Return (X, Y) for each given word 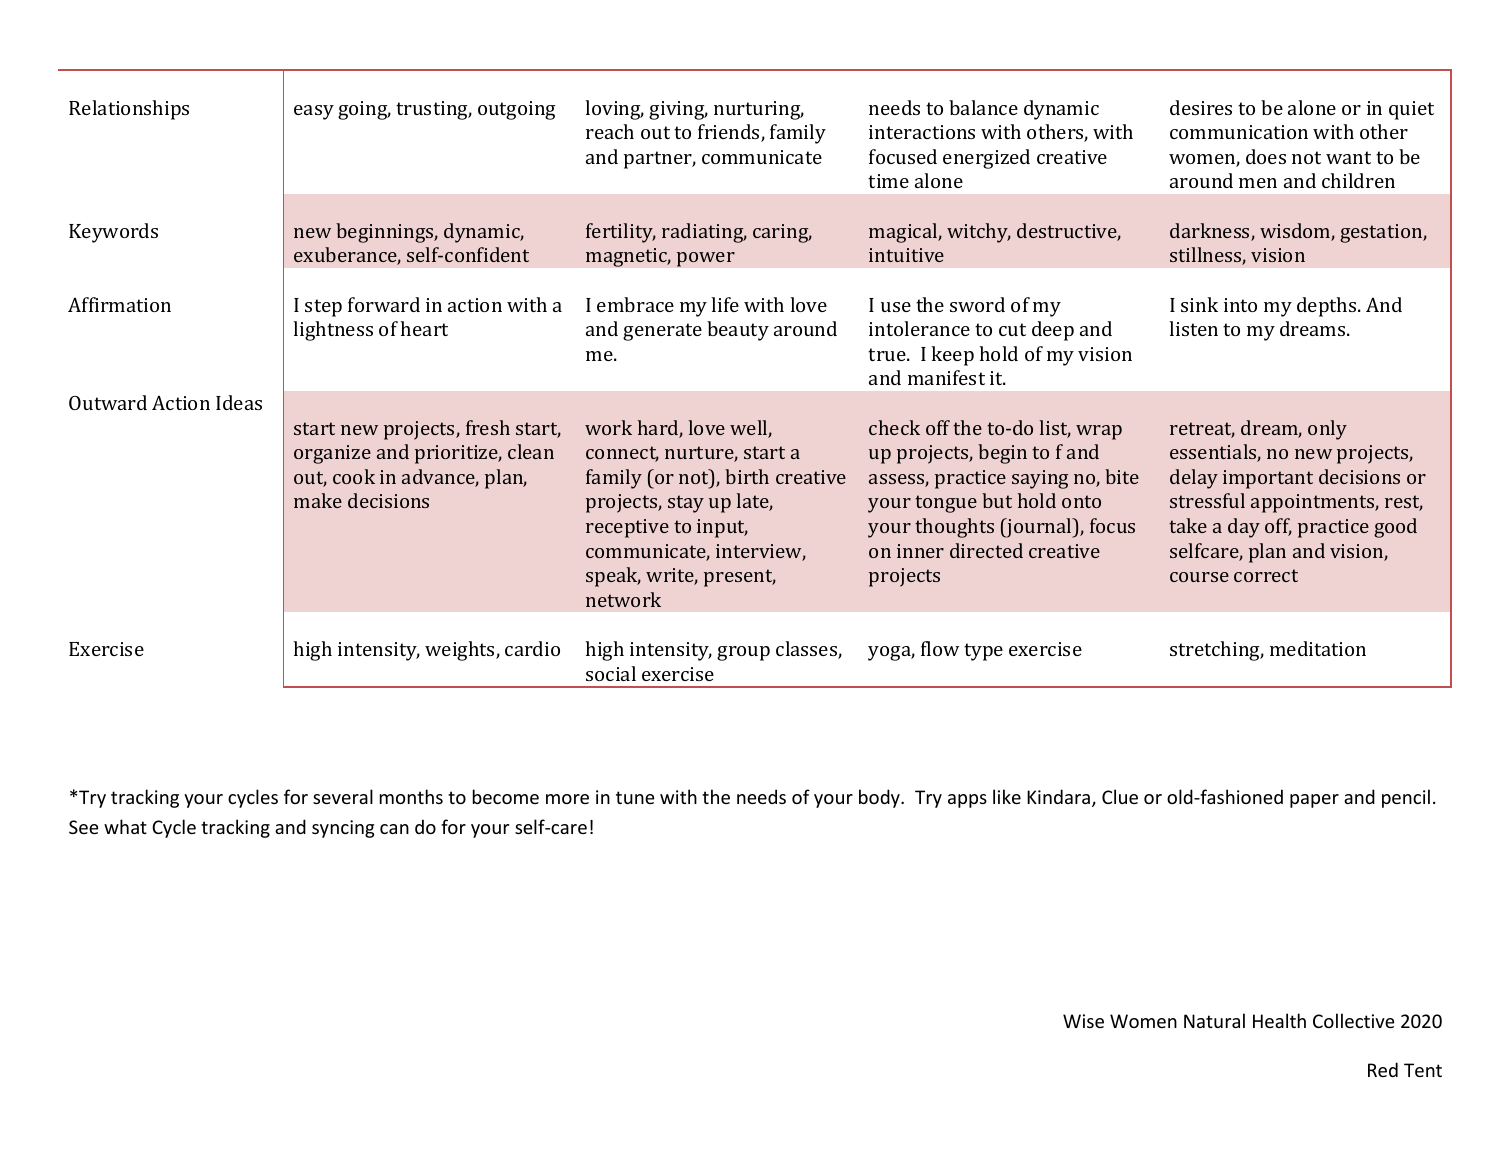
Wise (1083, 1021)
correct (1266, 575)
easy (314, 112)
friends (730, 133)
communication (1239, 132)
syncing (343, 829)
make (318, 500)
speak (613, 577)
